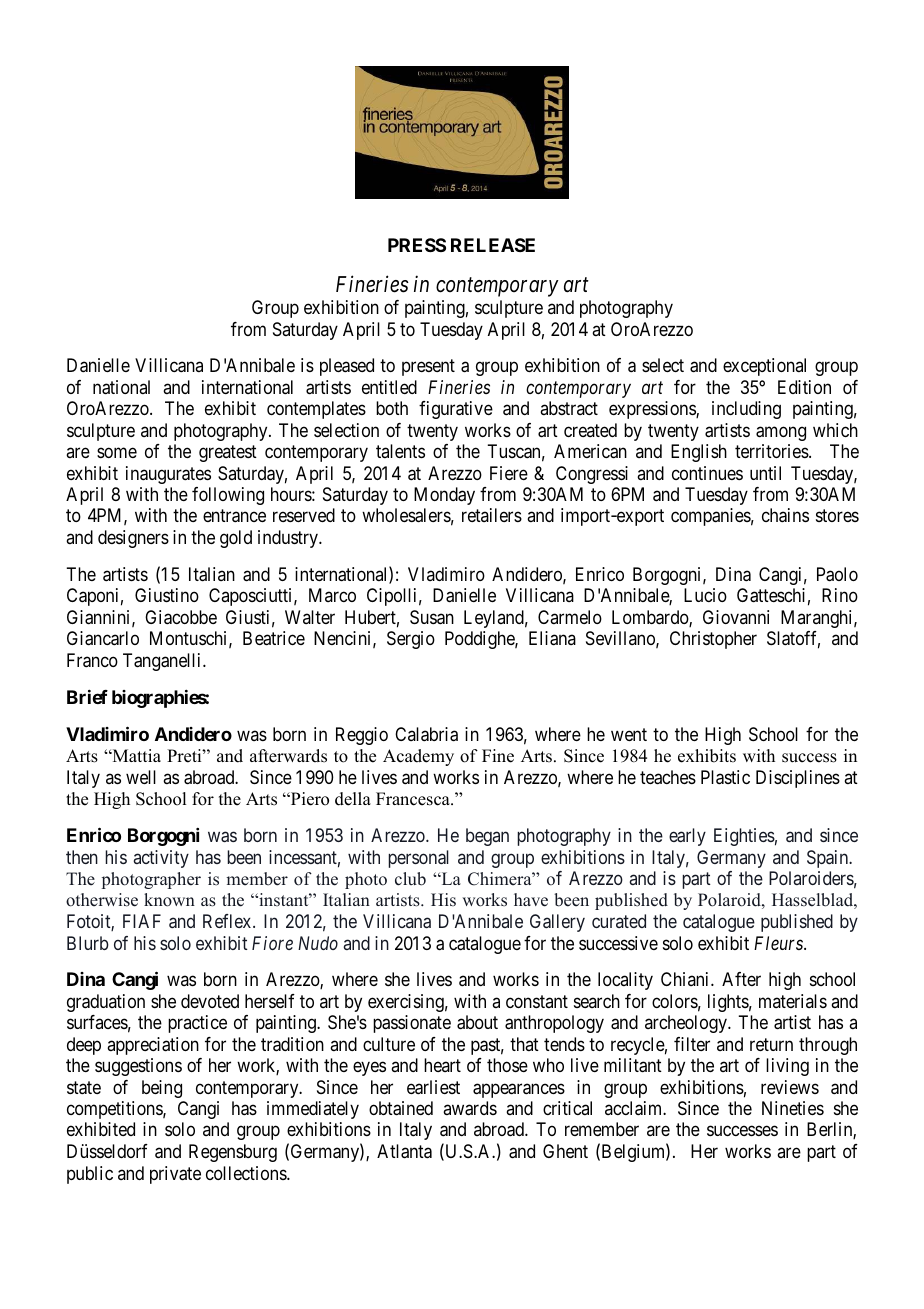 This page has height=1309, width=924. Describe the element at coordinates (347, 367) in the page. I see `pleased` at that location.
